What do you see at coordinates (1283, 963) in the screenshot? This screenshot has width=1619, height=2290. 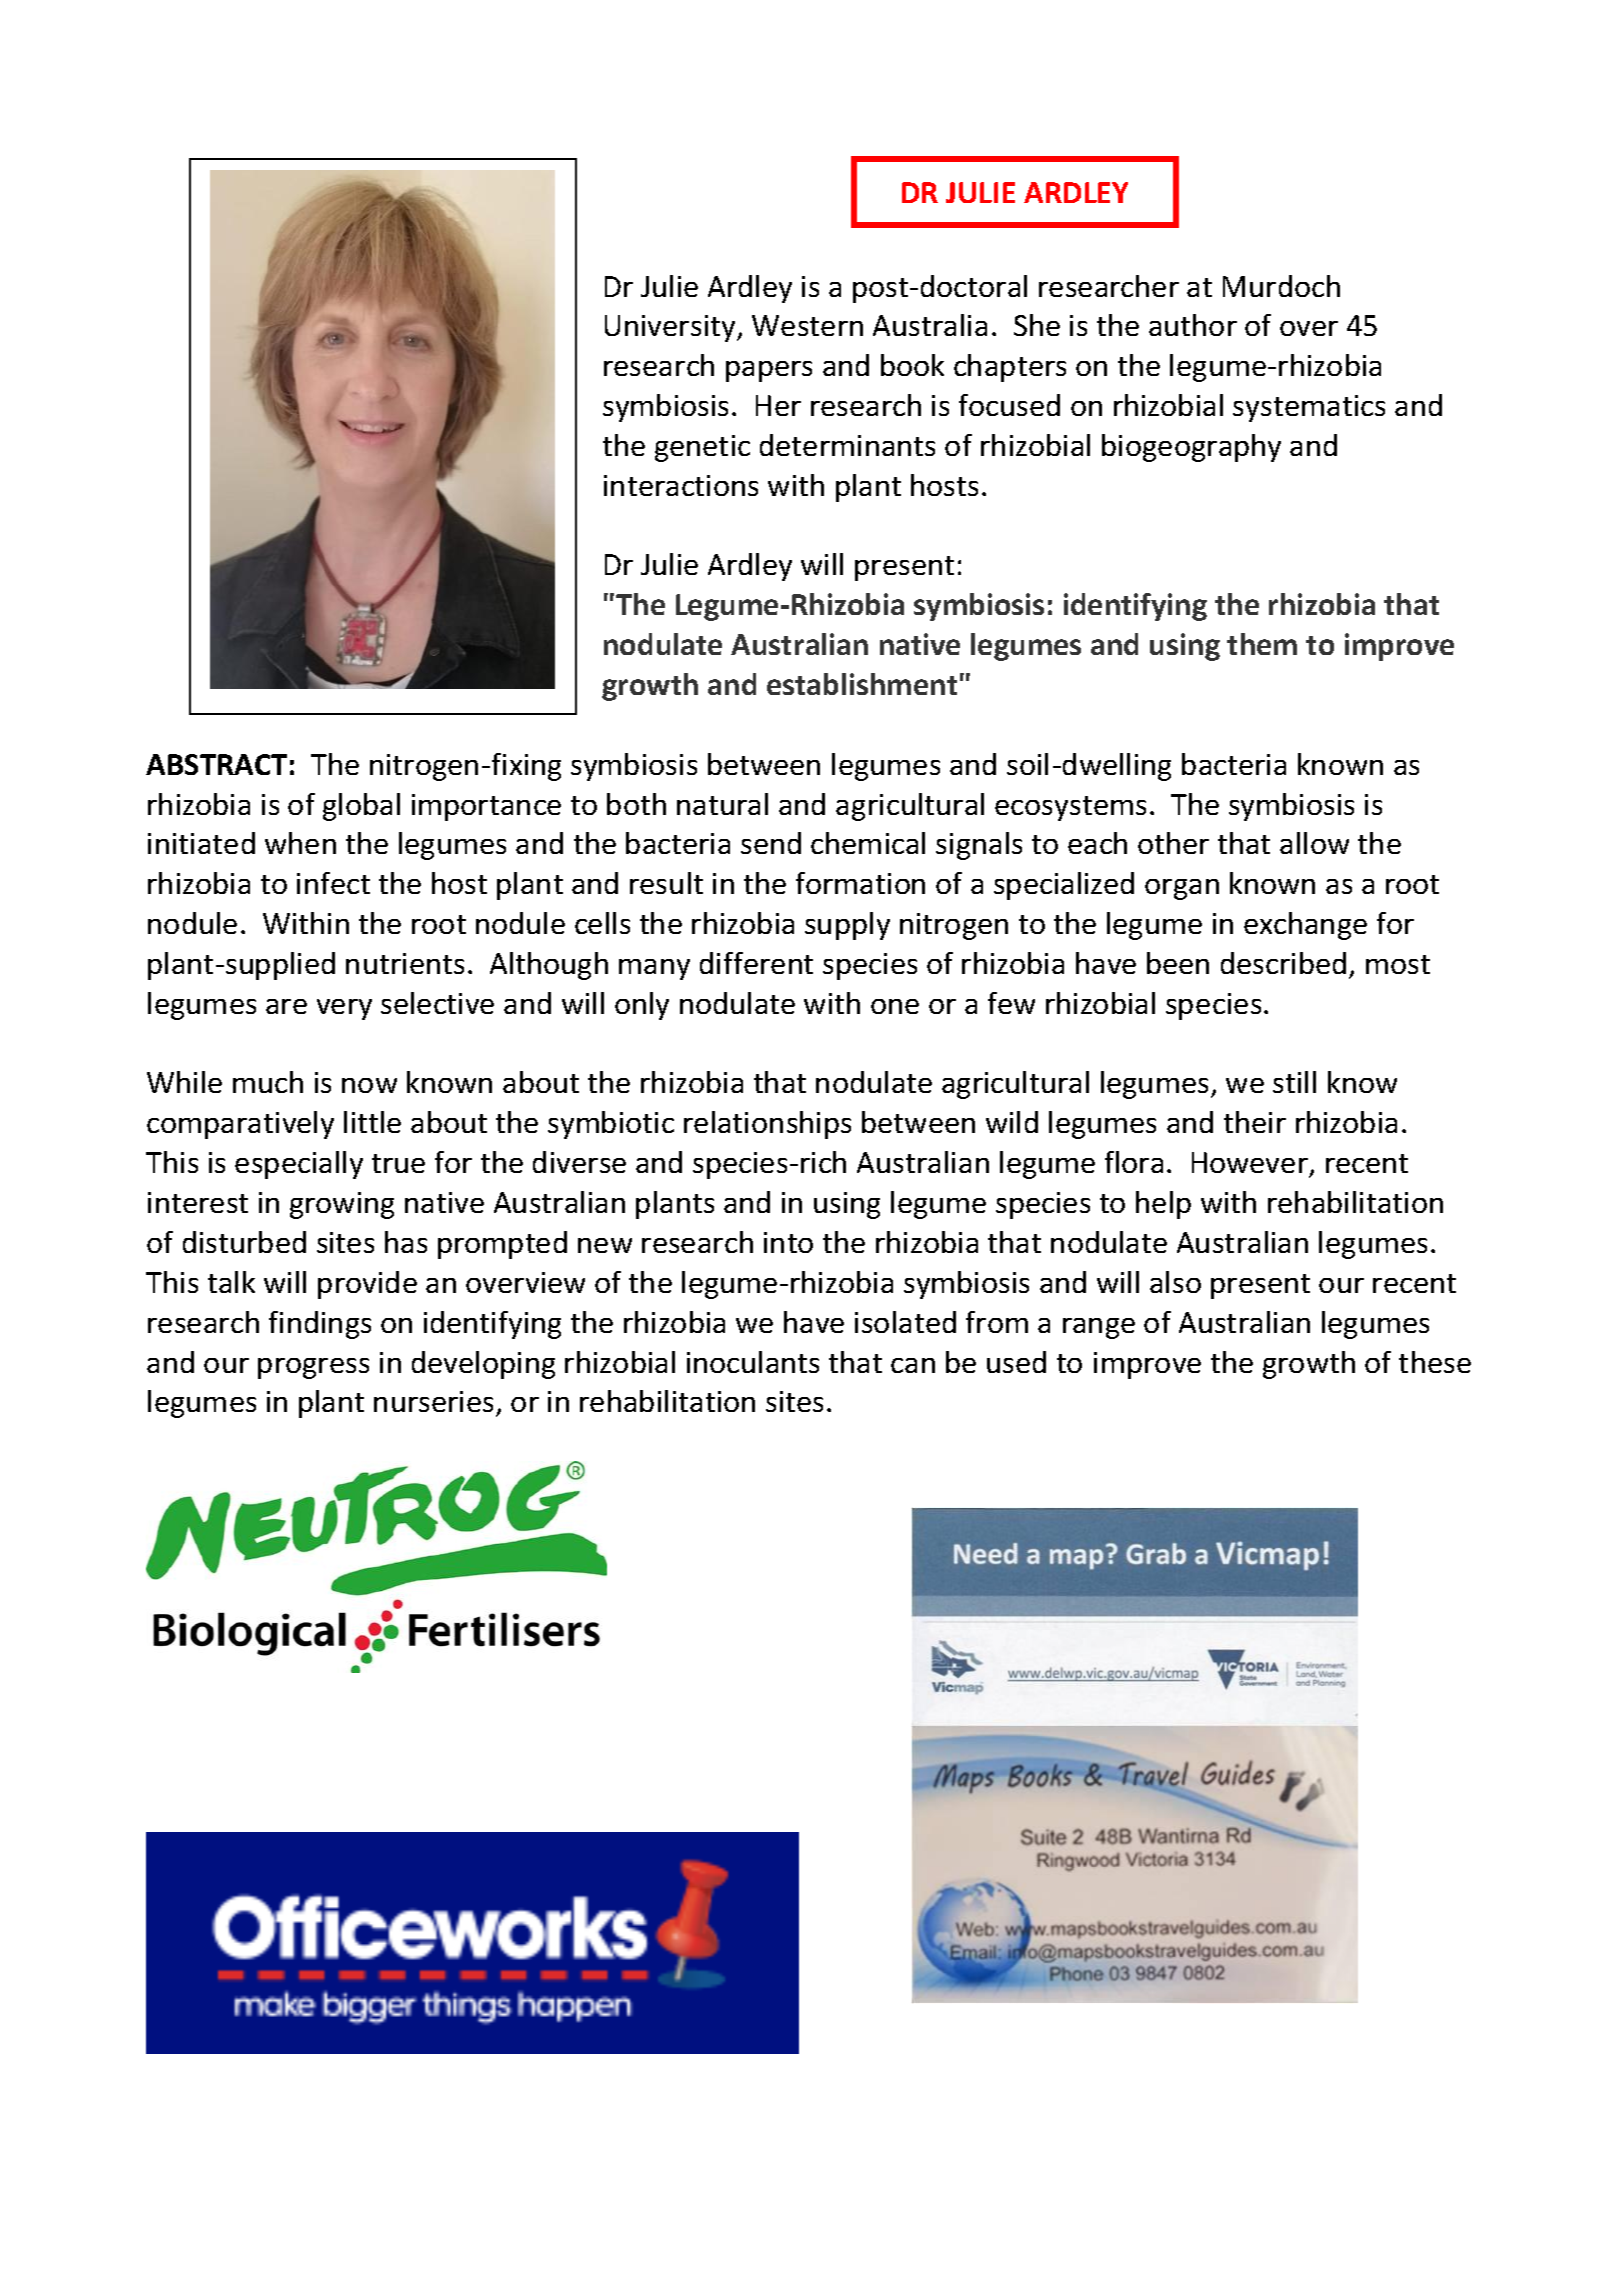 I see `described` at bounding box center [1283, 963].
